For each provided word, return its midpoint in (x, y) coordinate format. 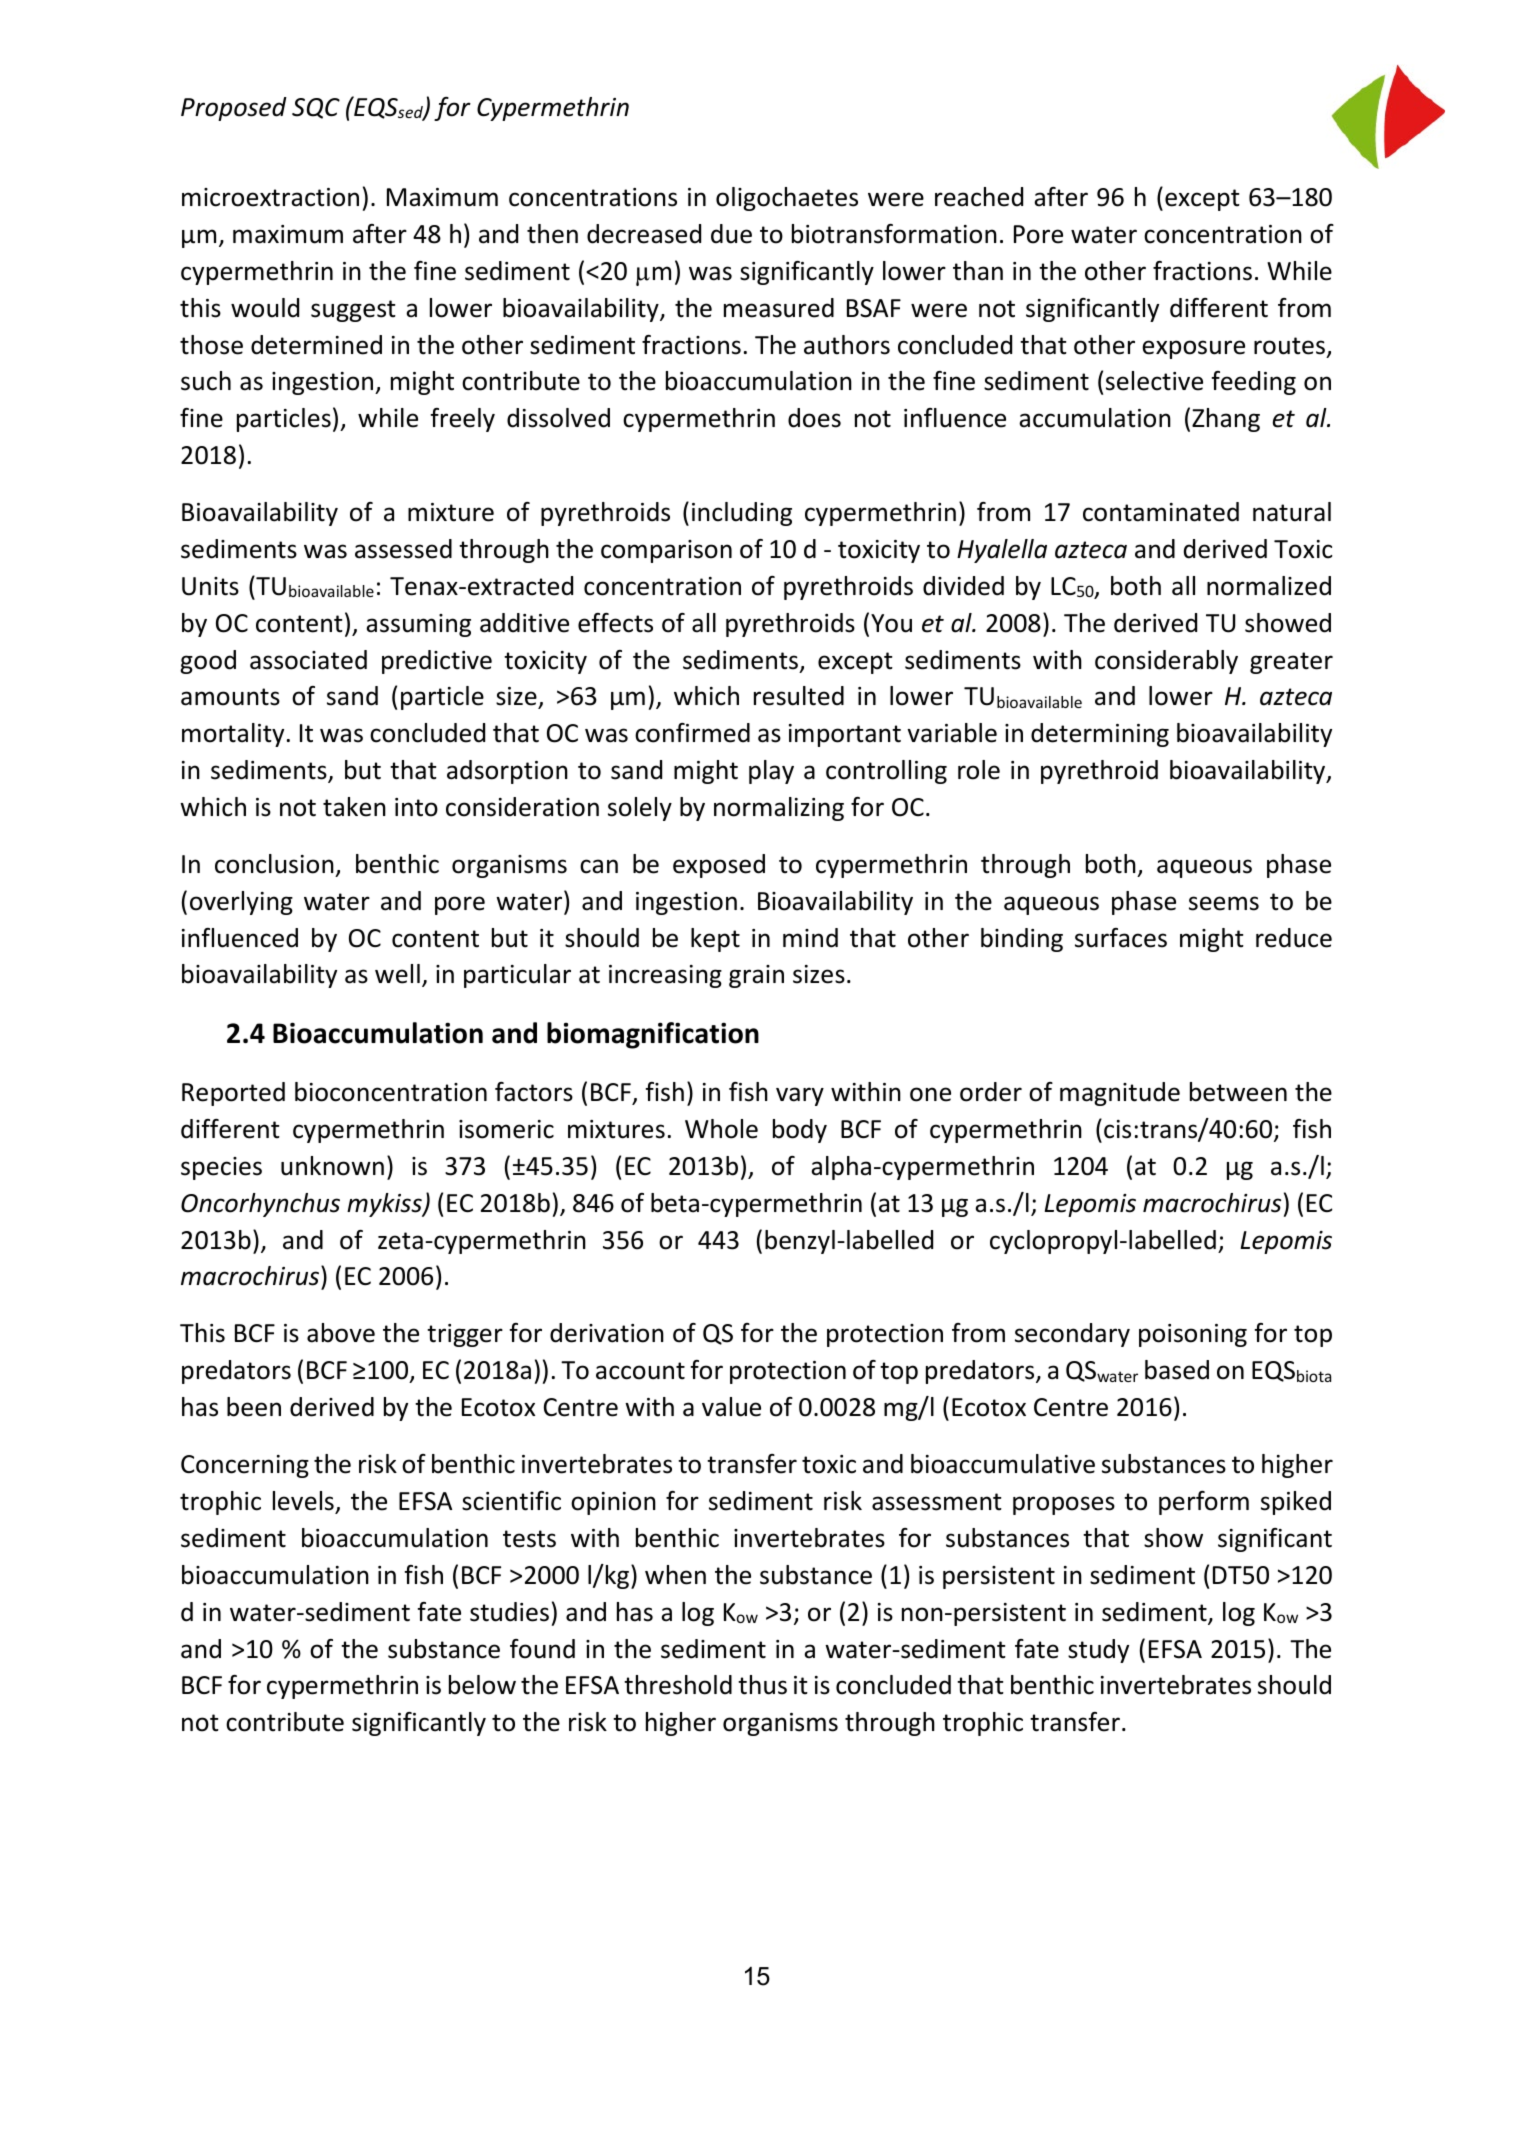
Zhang (1226, 420)
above (341, 1333)
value (731, 1407)
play (771, 772)
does (814, 418)
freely (463, 420)
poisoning (1193, 1335)
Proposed (234, 109)
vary (800, 1096)
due (731, 234)
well (397, 974)
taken (354, 807)
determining (1100, 735)
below (482, 1685)
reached (979, 197)
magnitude (1120, 1094)
